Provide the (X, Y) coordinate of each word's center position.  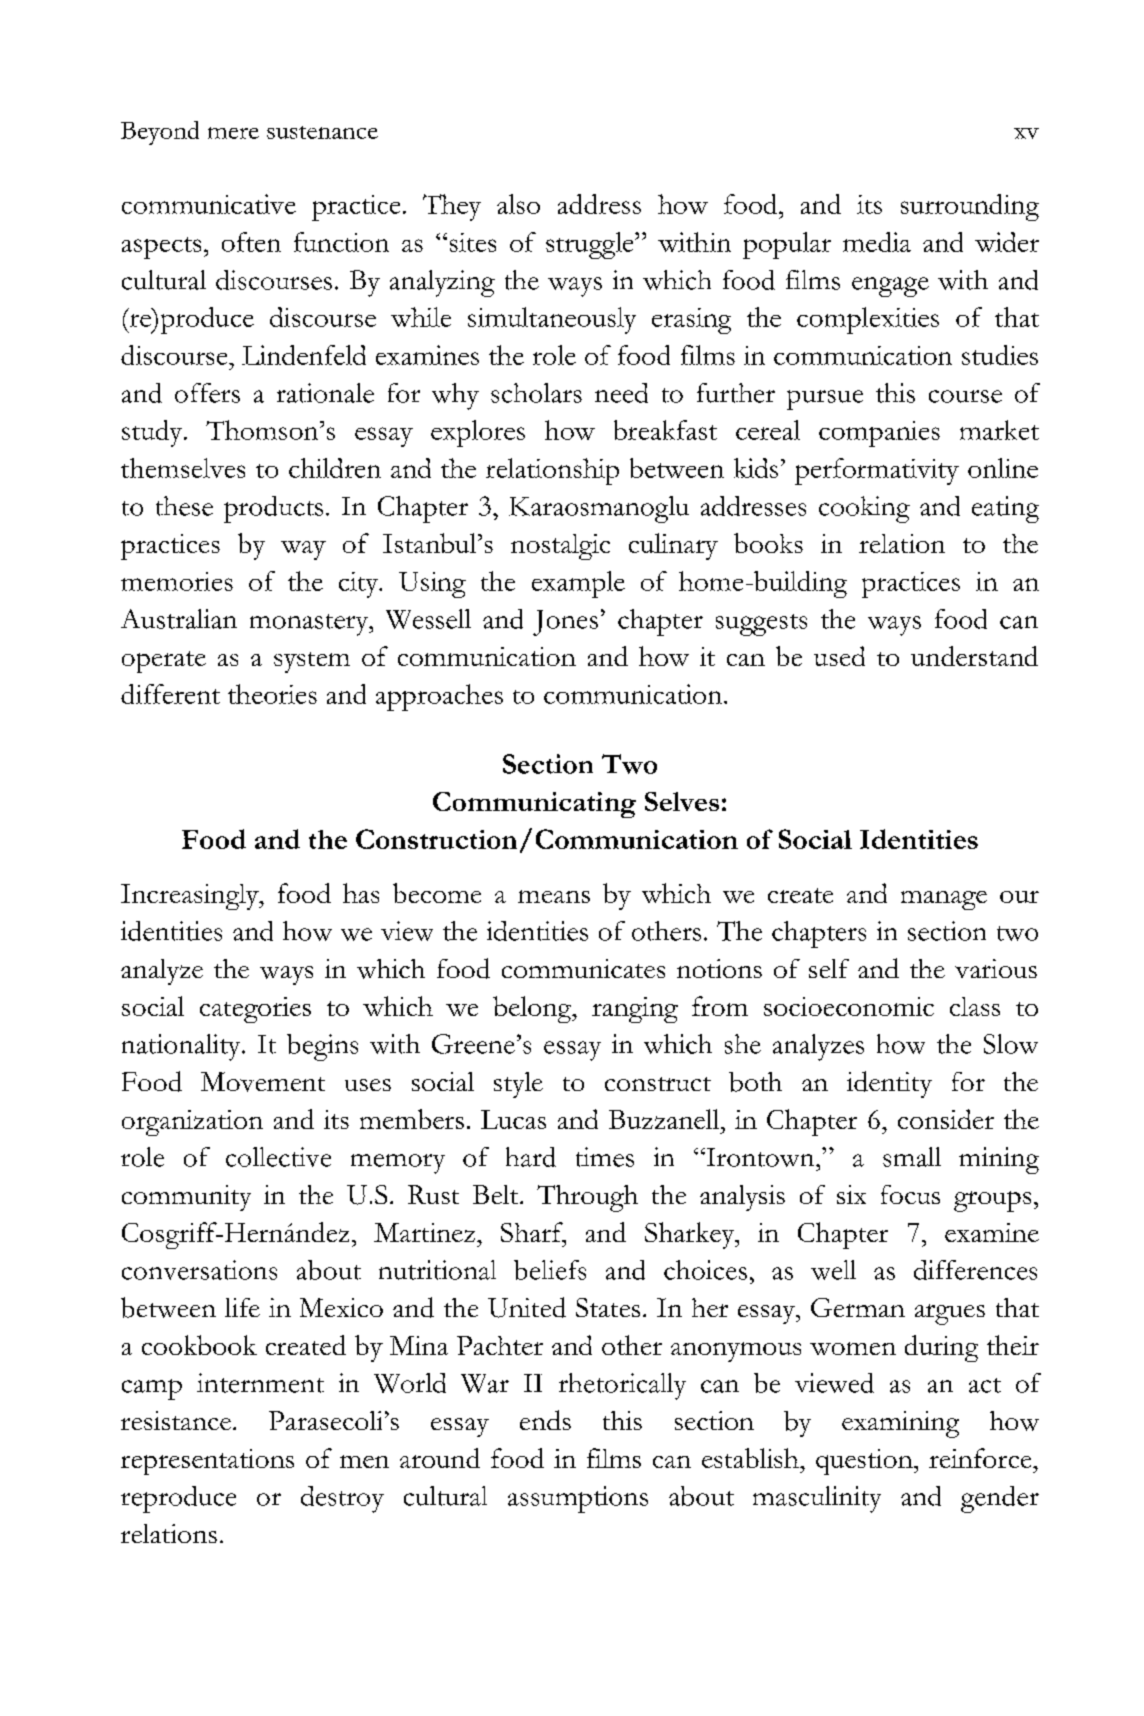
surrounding (970, 207)
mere (233, 133)
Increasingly (191, 897)
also (518, 204)
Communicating (534, 805)
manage (944, 900)
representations (207, 1462)
